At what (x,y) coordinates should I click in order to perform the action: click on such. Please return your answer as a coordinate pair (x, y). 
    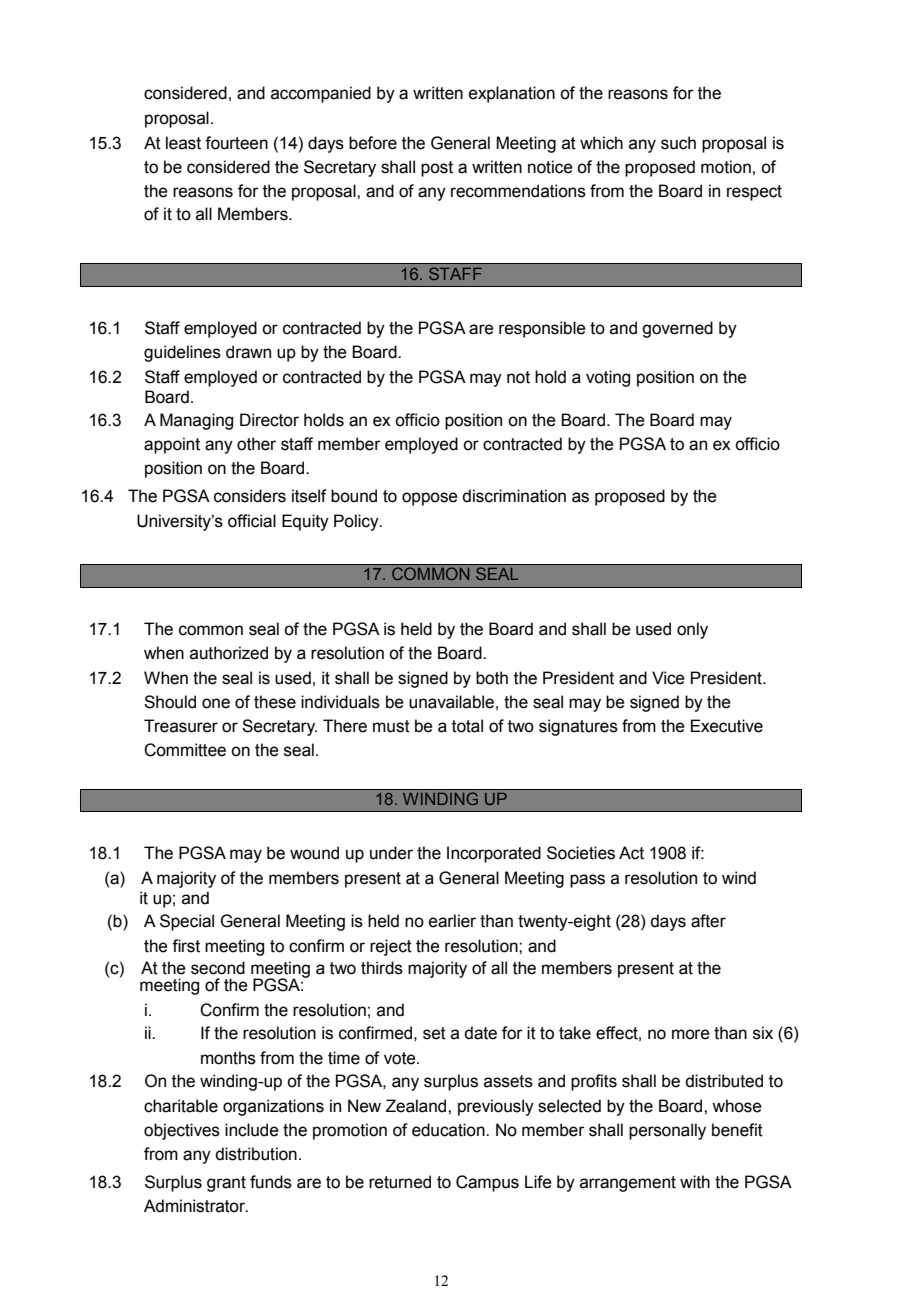
    Looking at the image, I should click on (678, 143).
